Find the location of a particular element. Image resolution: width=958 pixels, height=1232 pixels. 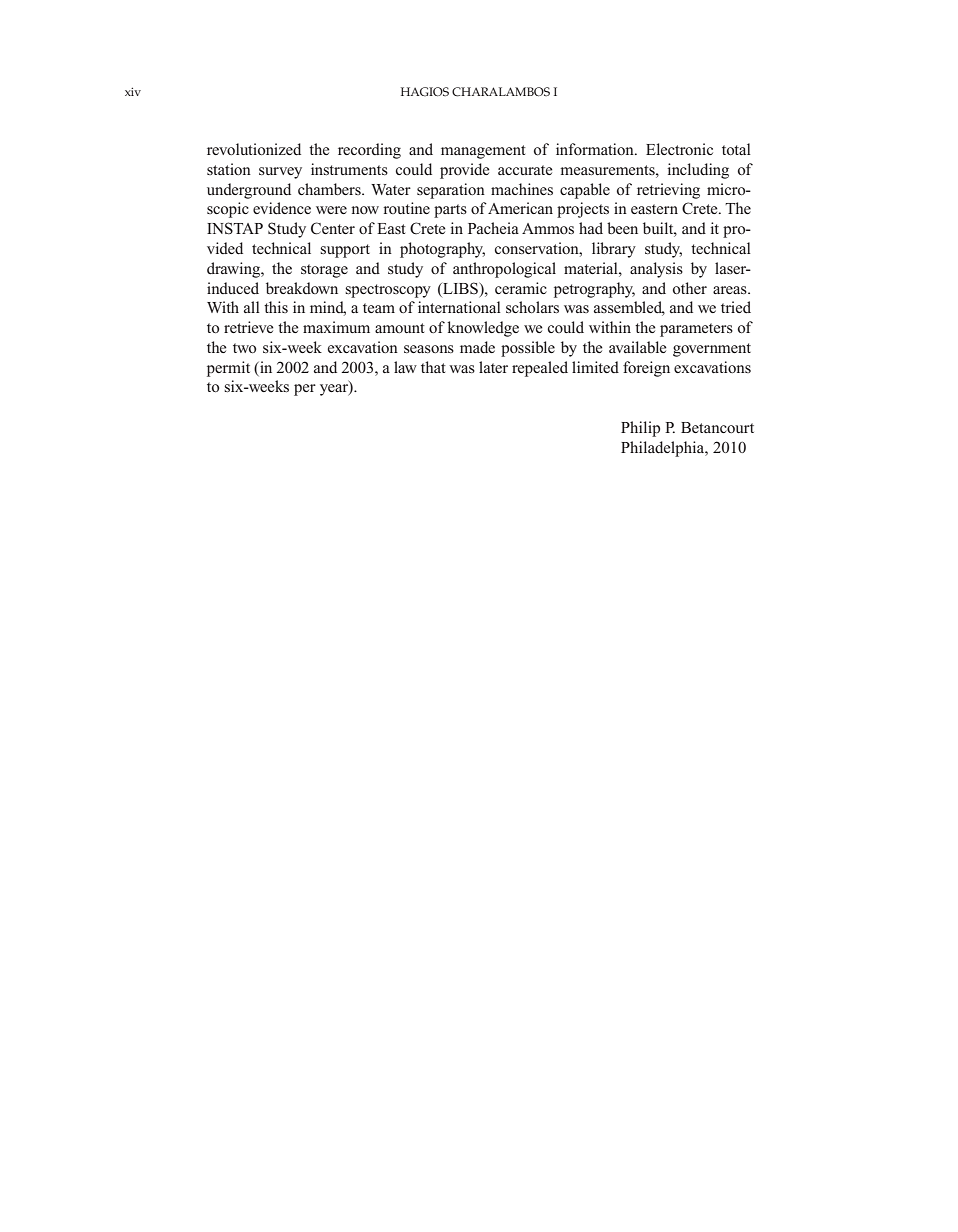

that is located at coordinates (433, 367).
